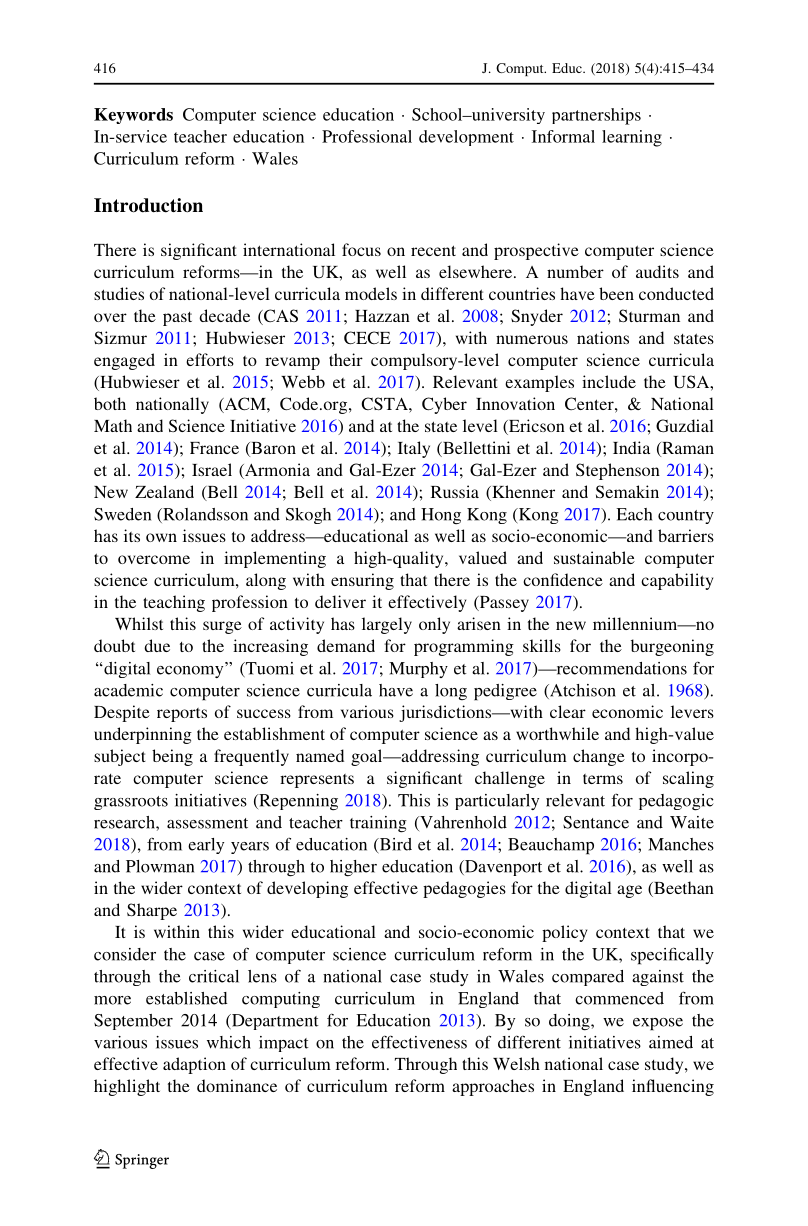 This screenshot has height=1226, width=808. Describe the element at coordinates (536, 251) in the screenshot. I see `prospective` at that location.
